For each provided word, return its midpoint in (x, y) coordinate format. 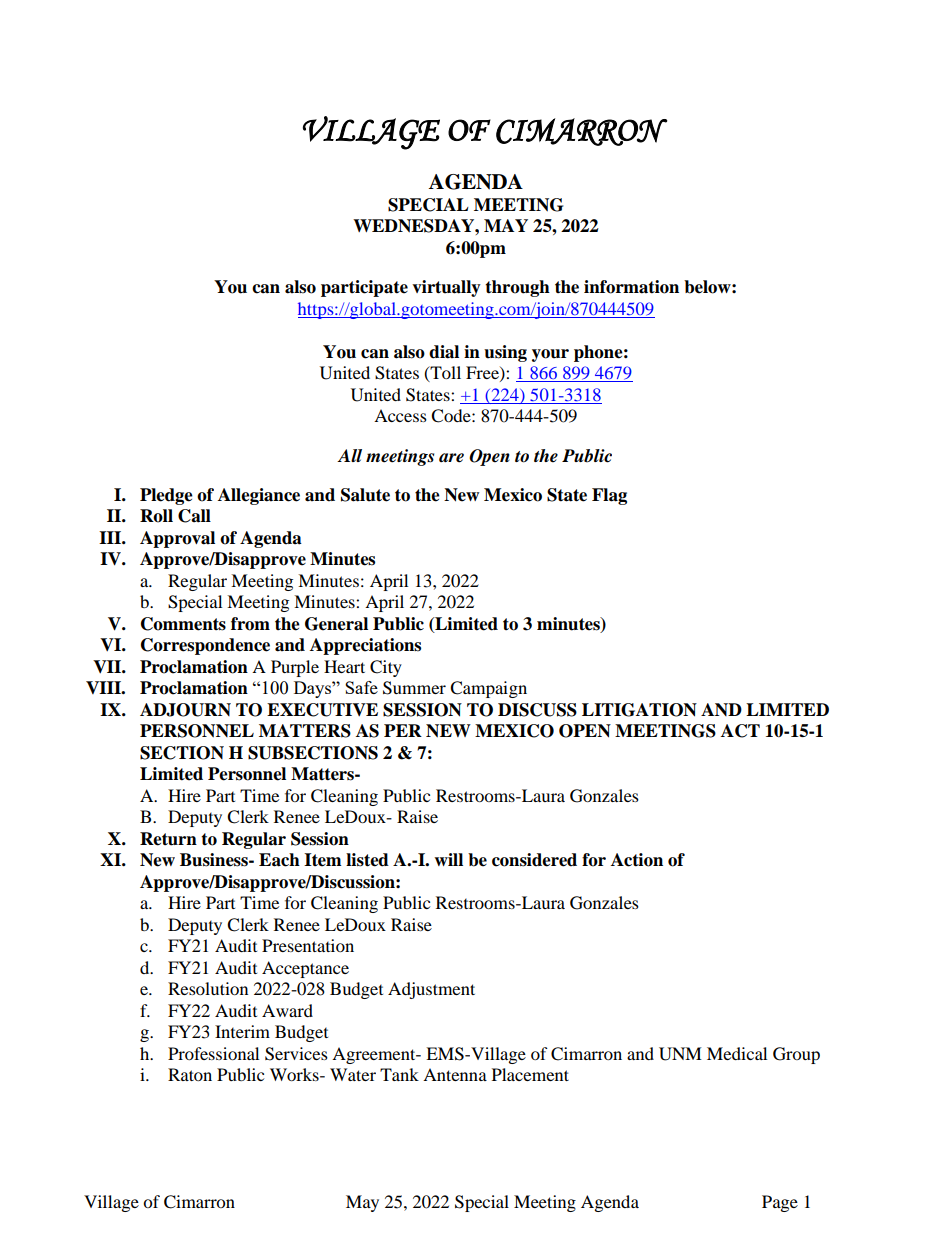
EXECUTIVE (322, 710)
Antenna (455, 1074)
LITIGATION (639, 710)
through (517, 288)
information (631, 287)
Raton (190, 1074)
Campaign (488, 689)
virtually (446, 288)
